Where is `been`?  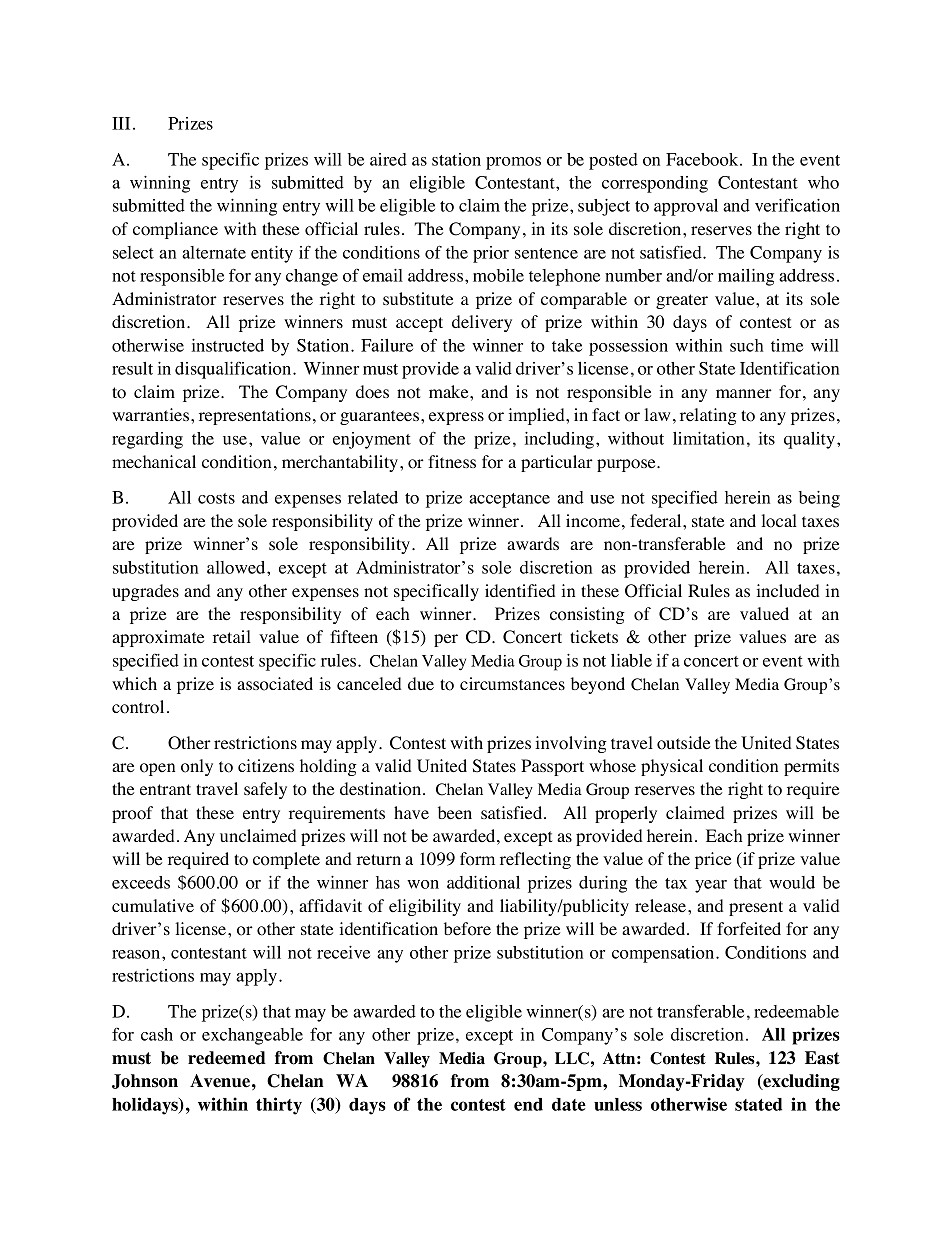
been is located at coordinates (455, 813).
